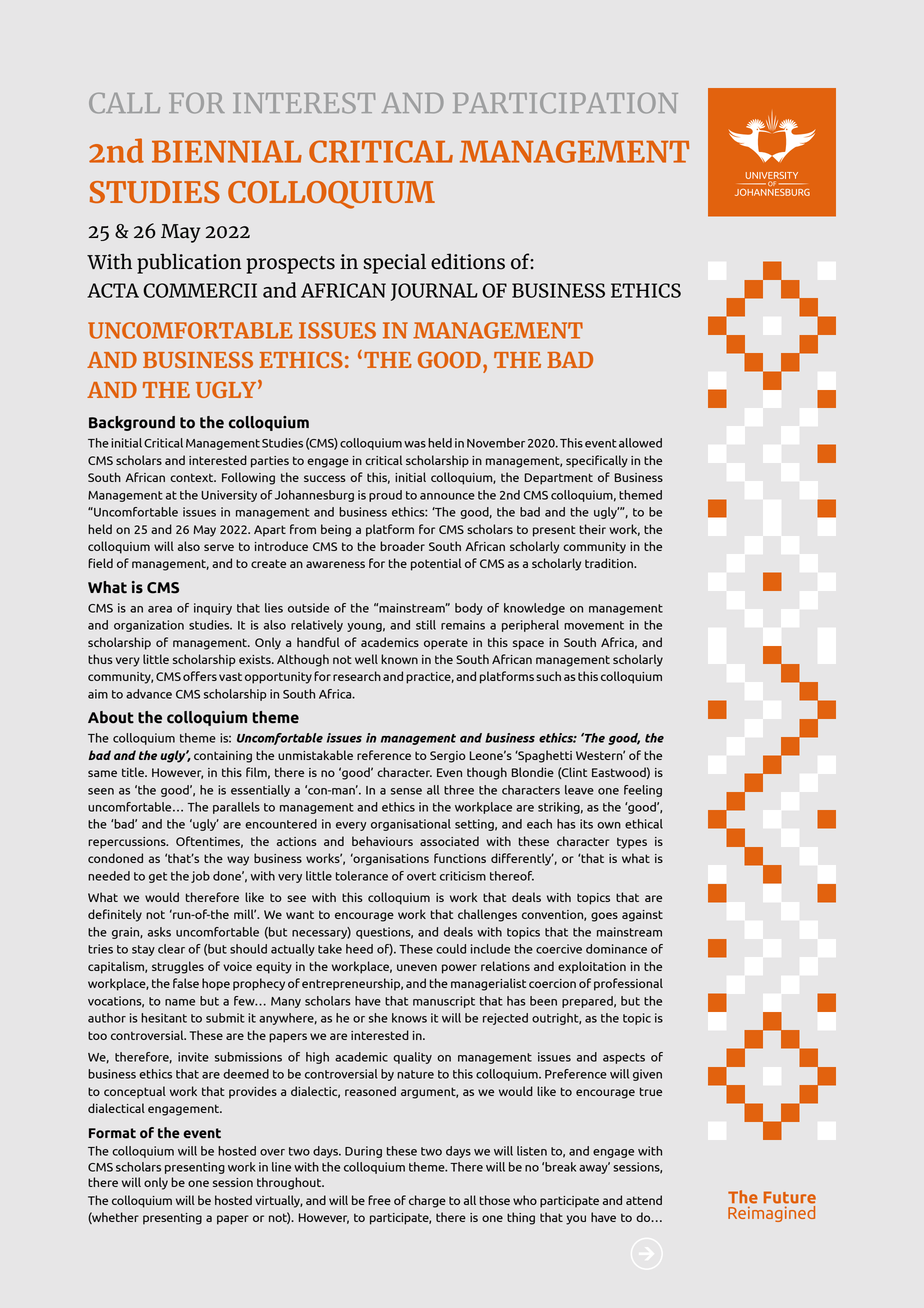  Describe the element at coordinates (394, 263) in the screenshot. I see `special` at that location.
